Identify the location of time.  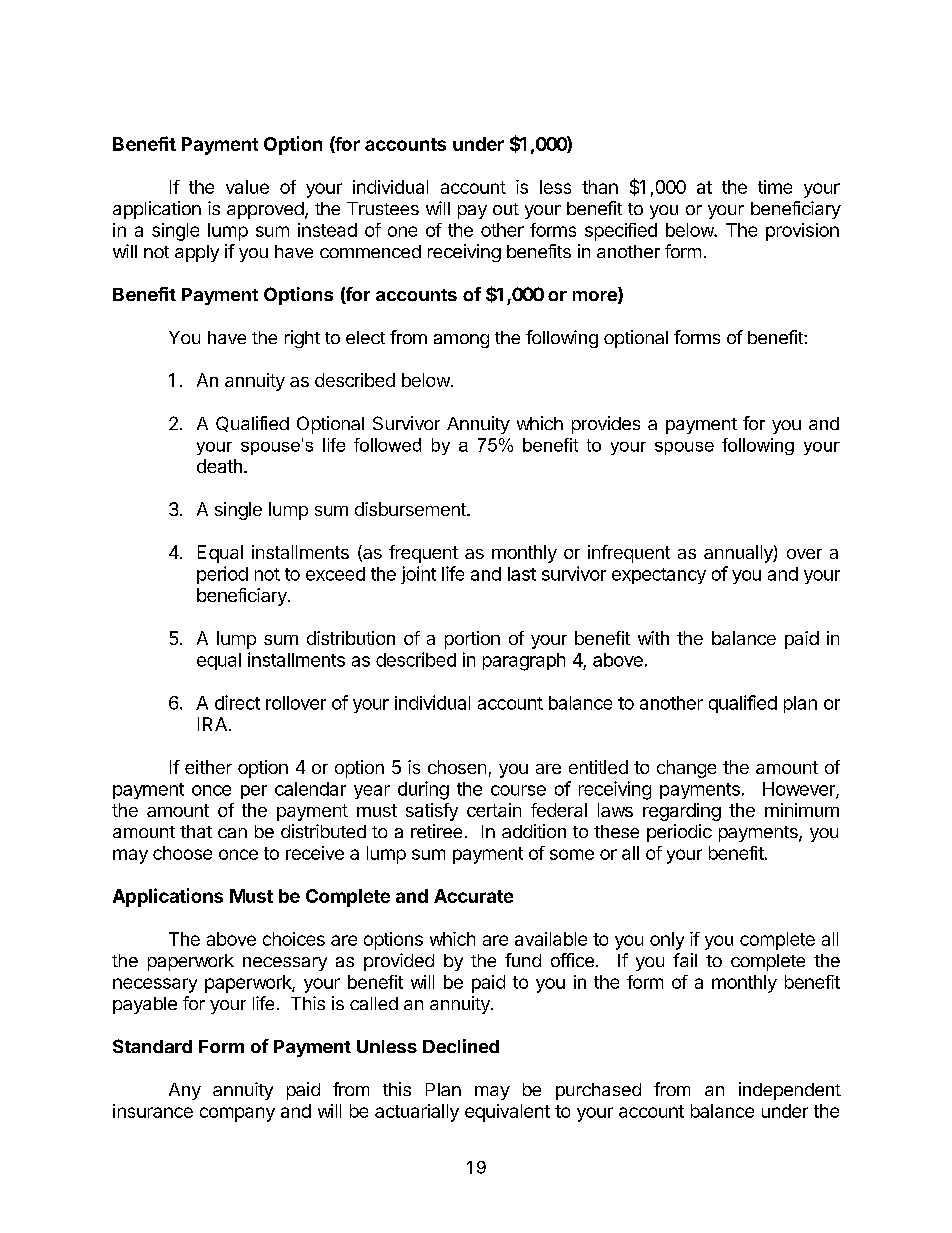
(775, 187).
